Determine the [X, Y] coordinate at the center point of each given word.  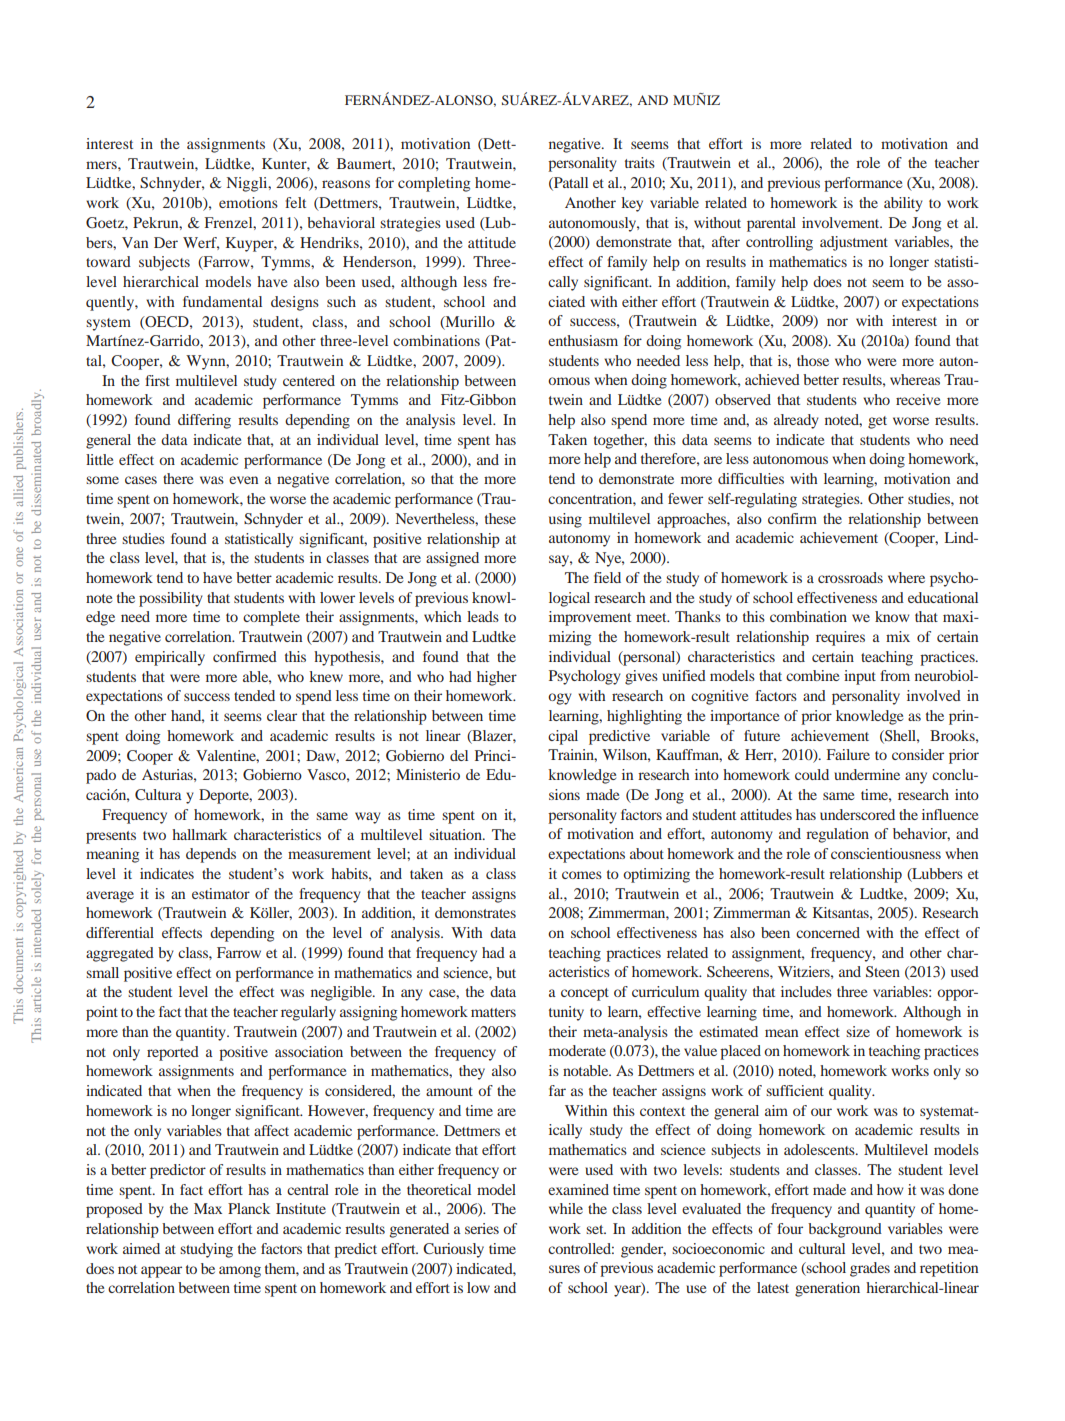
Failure [848, 754]
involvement [842, 222]
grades [870, 1269]
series [482, 1228]
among [240, 1272]
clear [282, 715]
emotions [248, 202]
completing [434, 184]
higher [497, 678]
